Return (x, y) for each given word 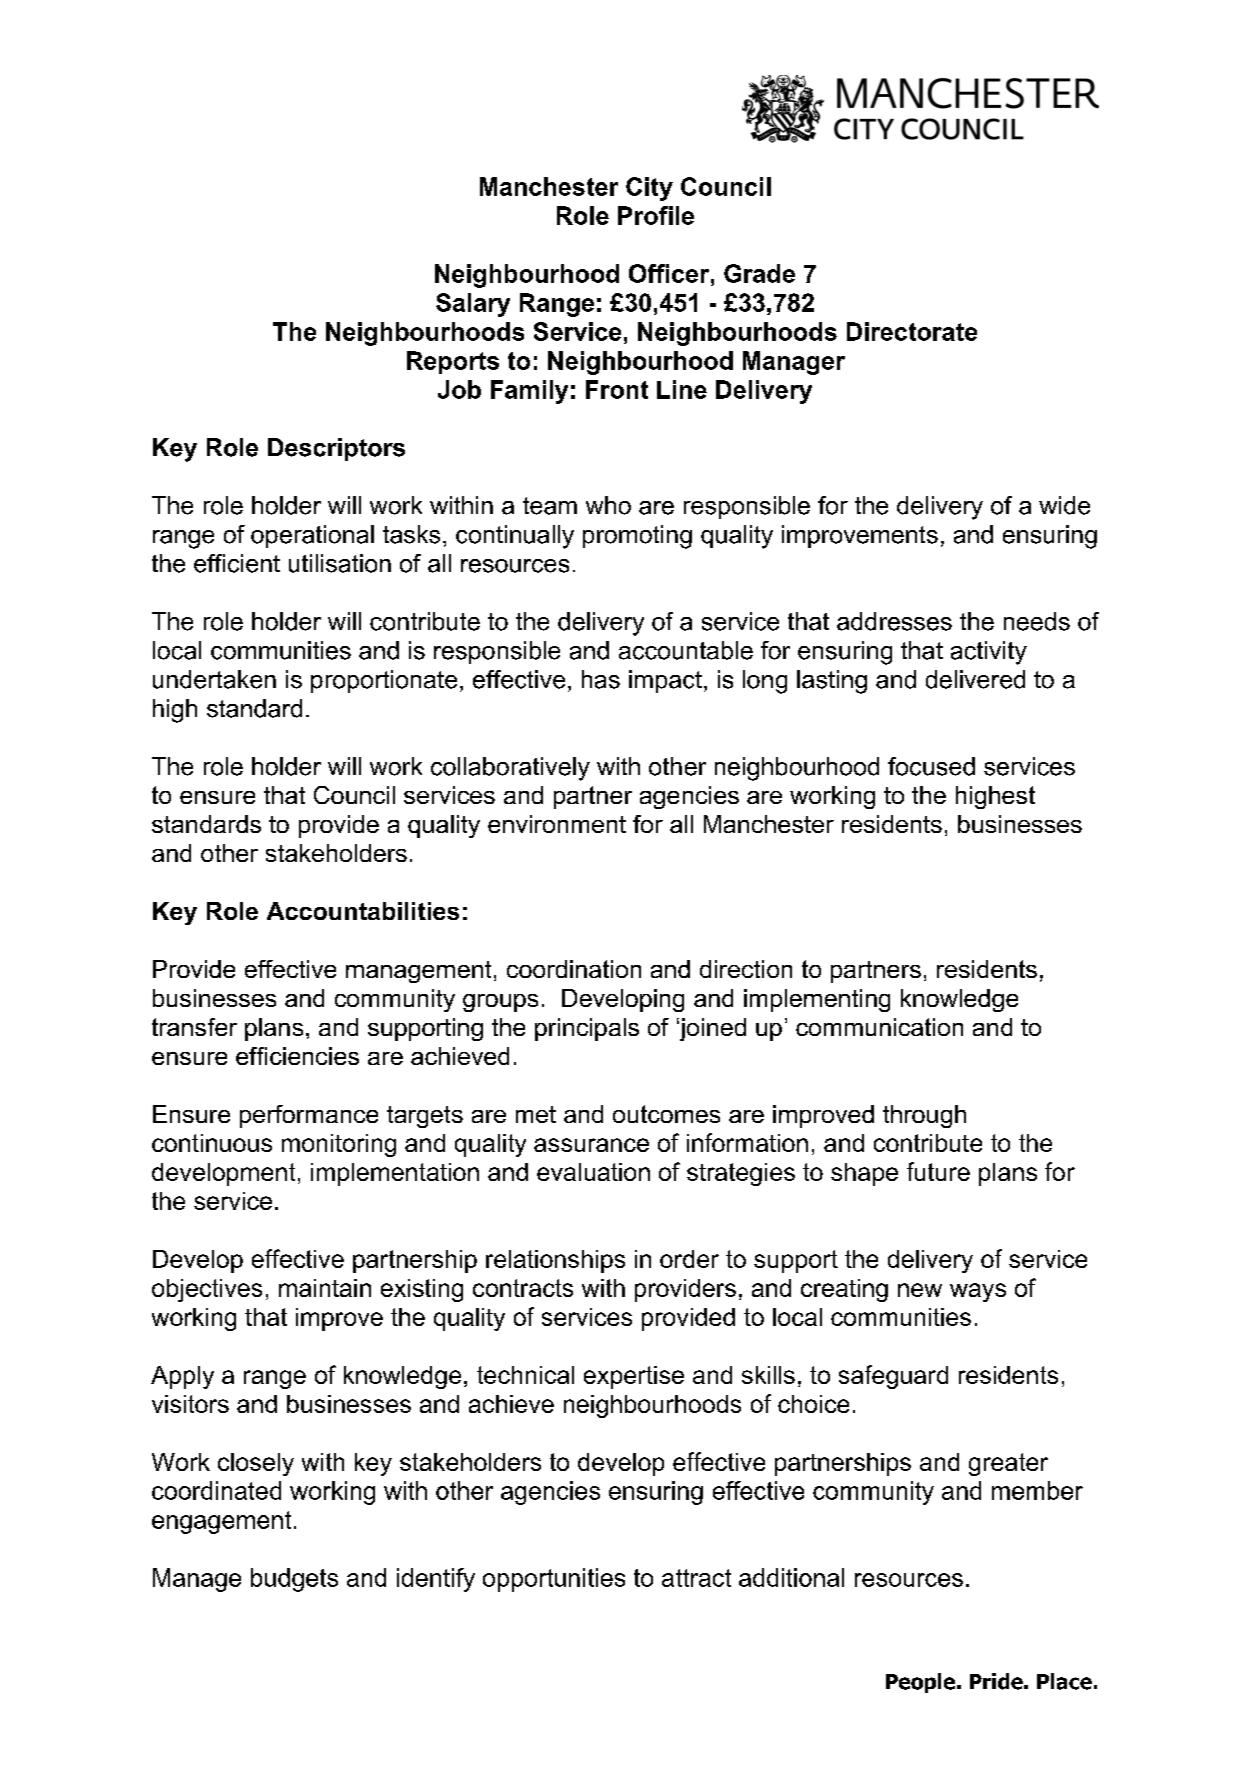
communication (879, 1027)
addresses (894, 621)
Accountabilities (363, 911)
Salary (473, 305)
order (689, 1259)
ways (978, 1292)
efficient (237, 563)
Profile (656, 215)
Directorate (912, 331)
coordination (574, 969)
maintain (325, 1288)
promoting (637, 537)
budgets (294, 1580)
